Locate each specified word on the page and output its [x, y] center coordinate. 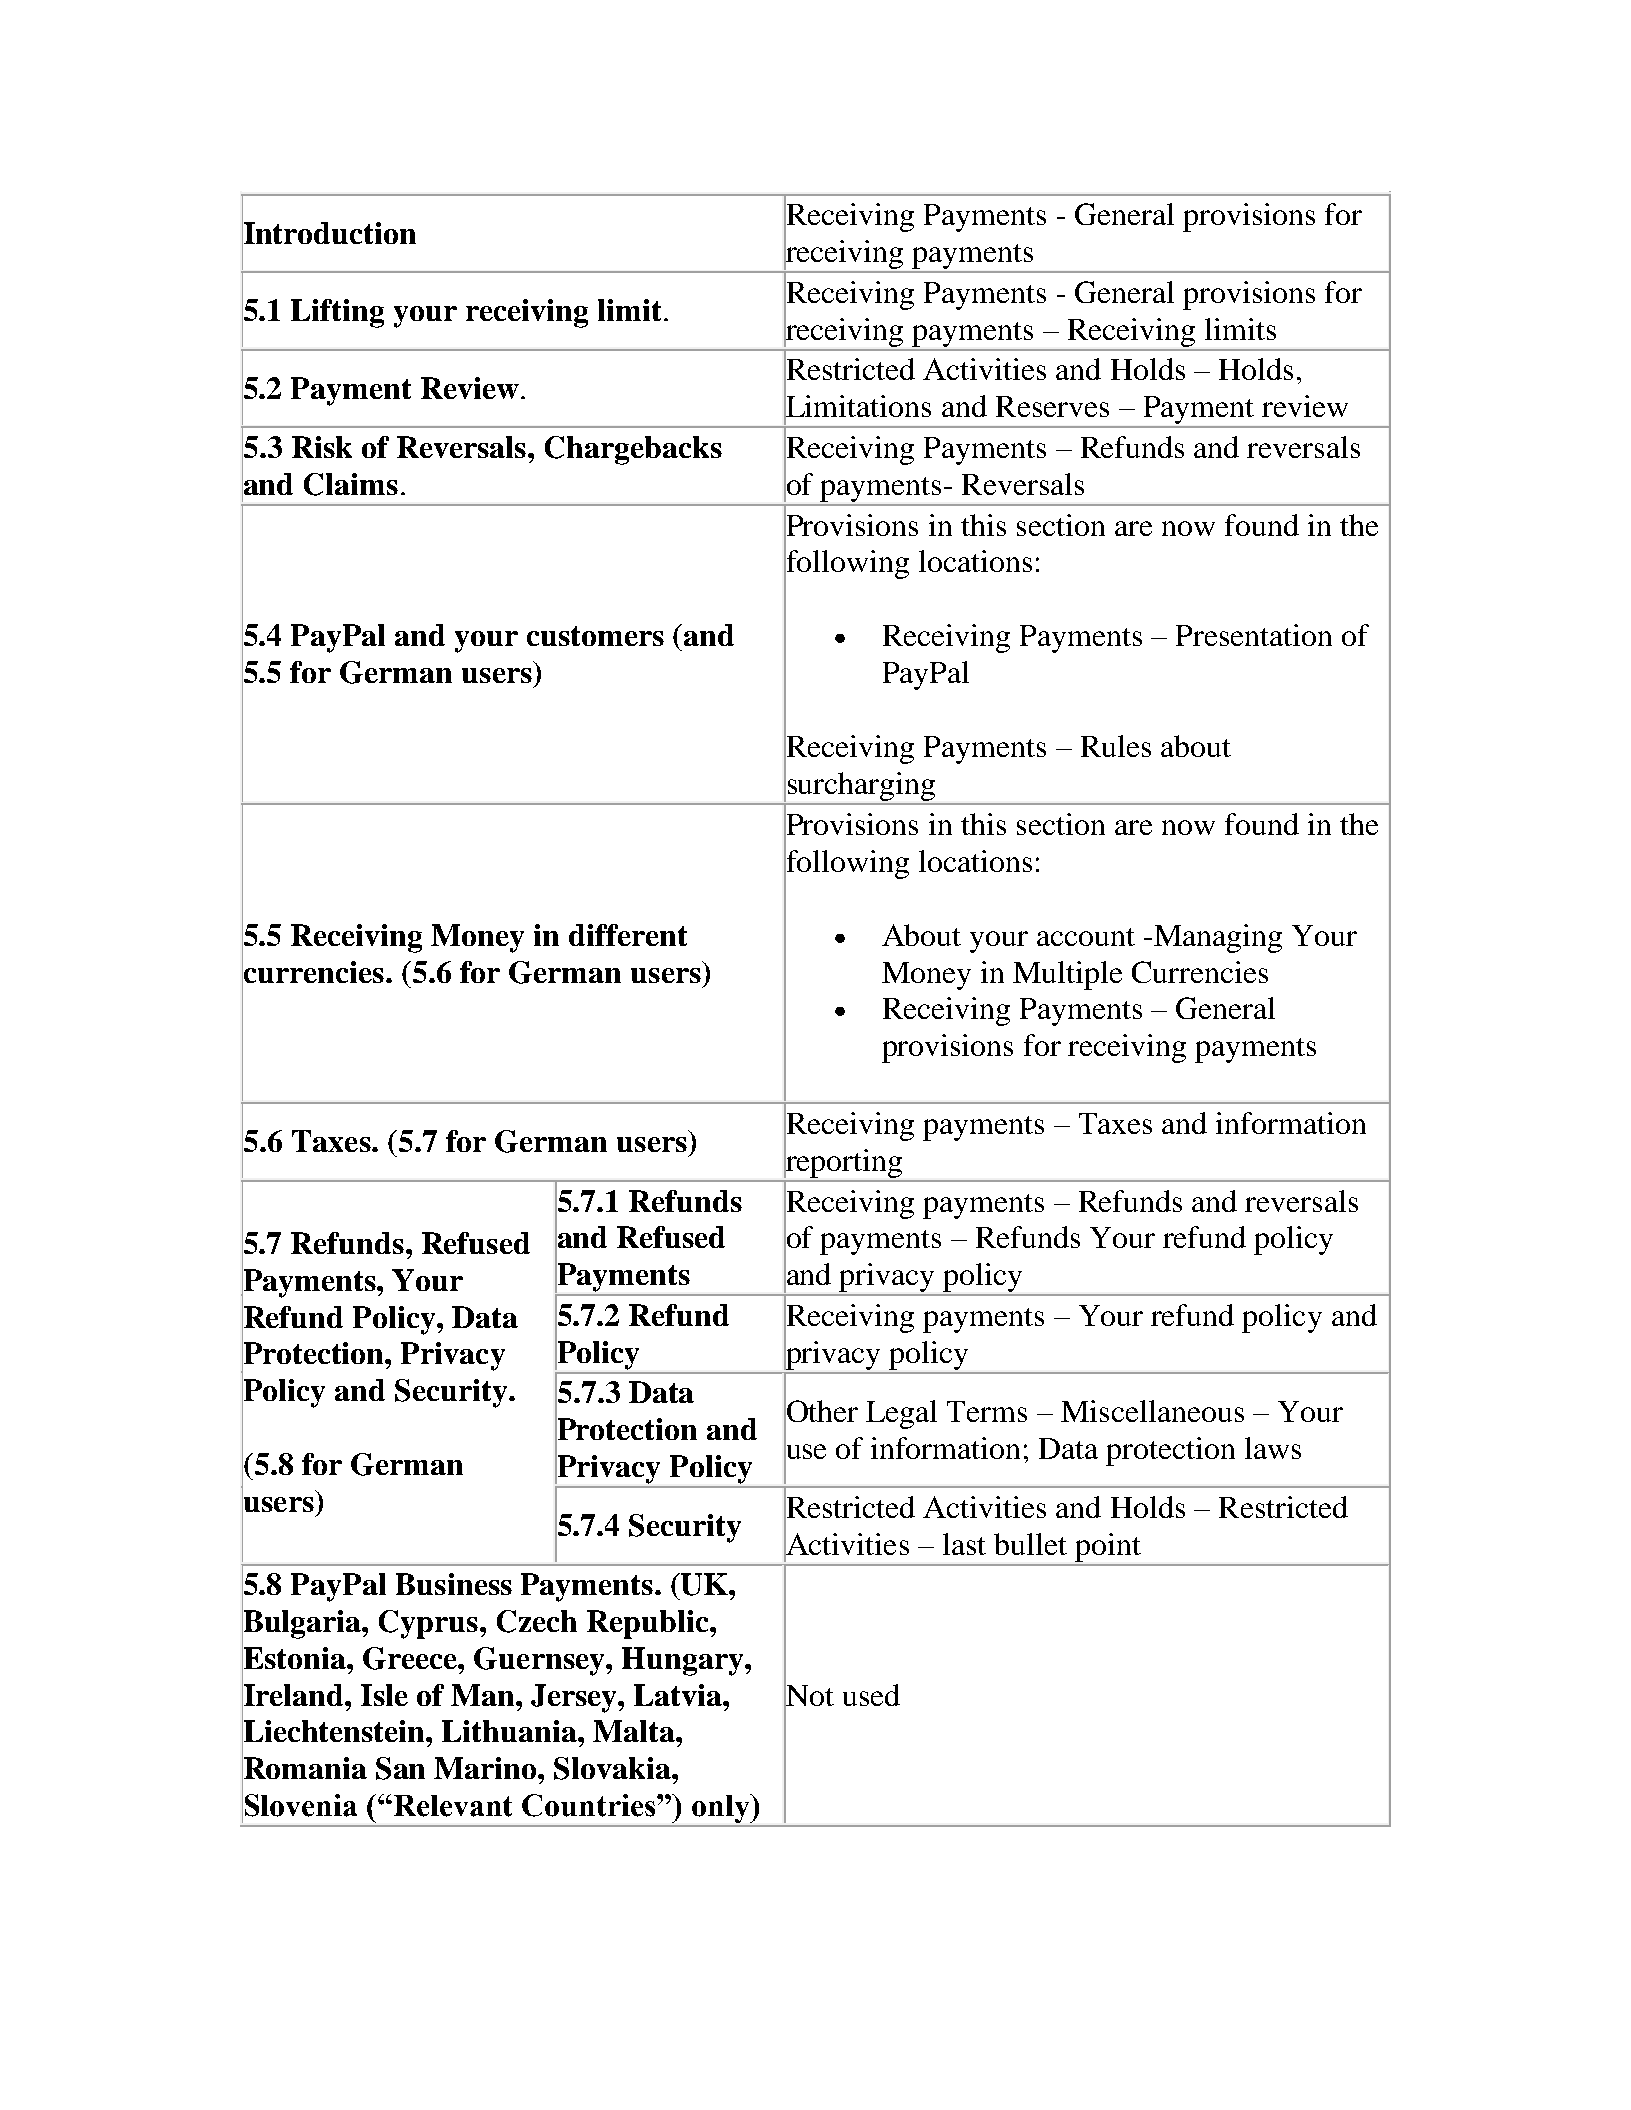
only [722, 1808]
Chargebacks [633, 450]
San [400, 1768]
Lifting [337, 313]
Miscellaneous [1152, 1411]
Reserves [1052, 406]
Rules [1116, 746]
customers [595, 636]
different [628, 935]
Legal [901, 1414]
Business [454, 1584]
